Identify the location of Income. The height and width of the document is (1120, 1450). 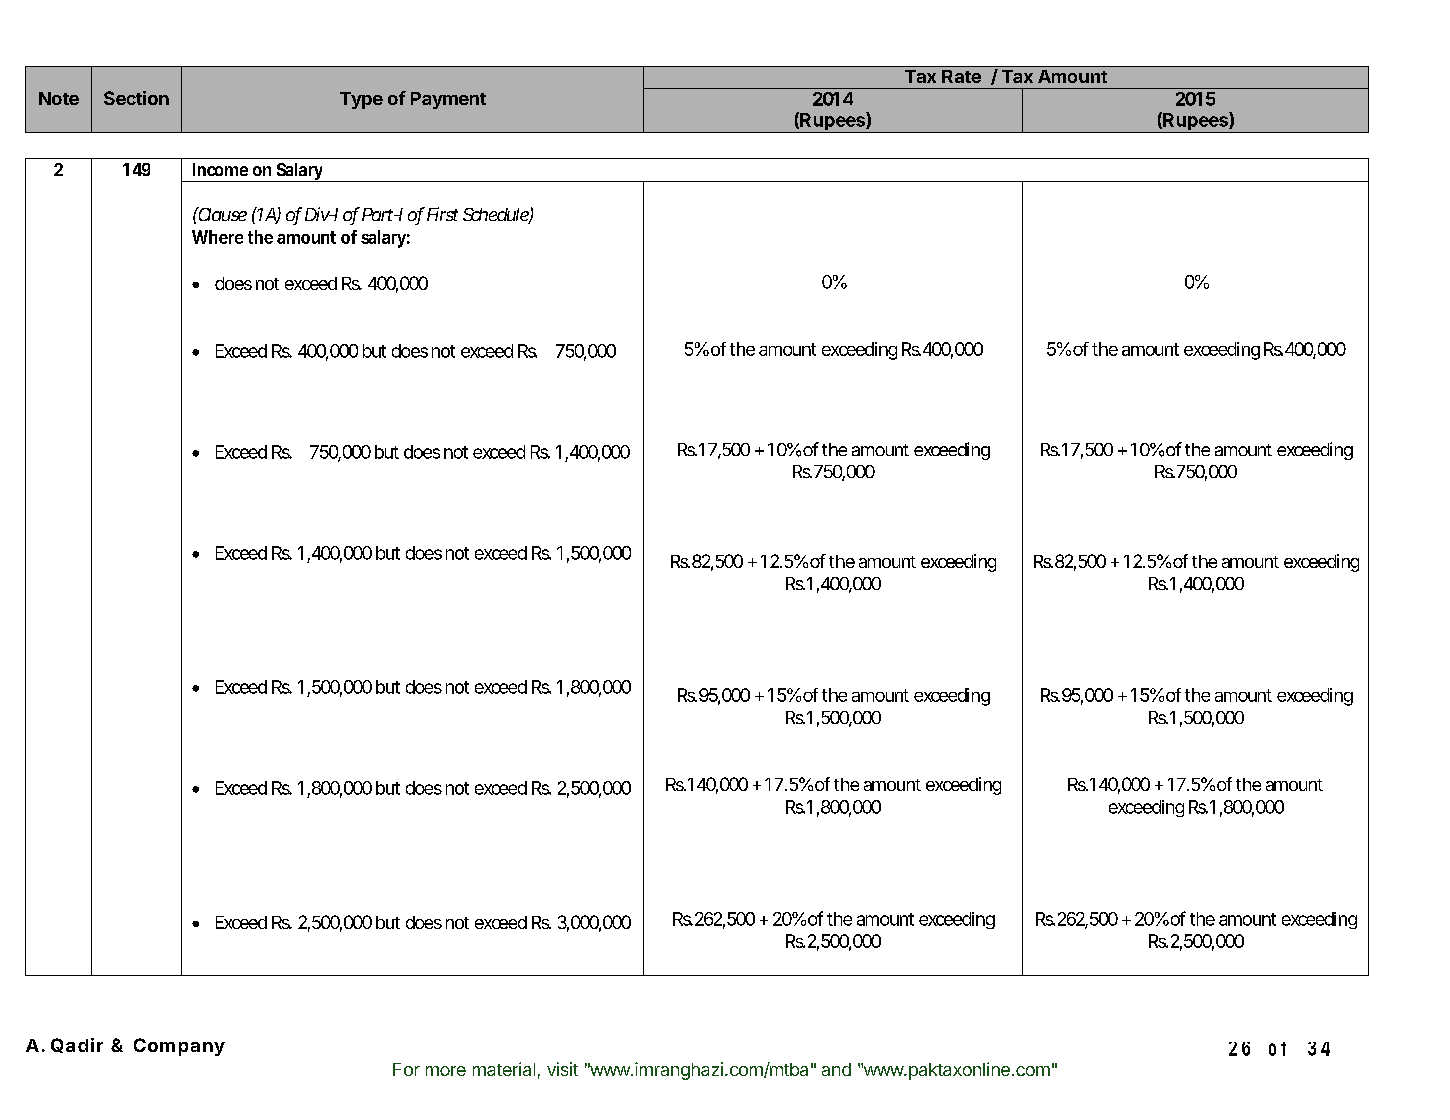
(220, 169).
